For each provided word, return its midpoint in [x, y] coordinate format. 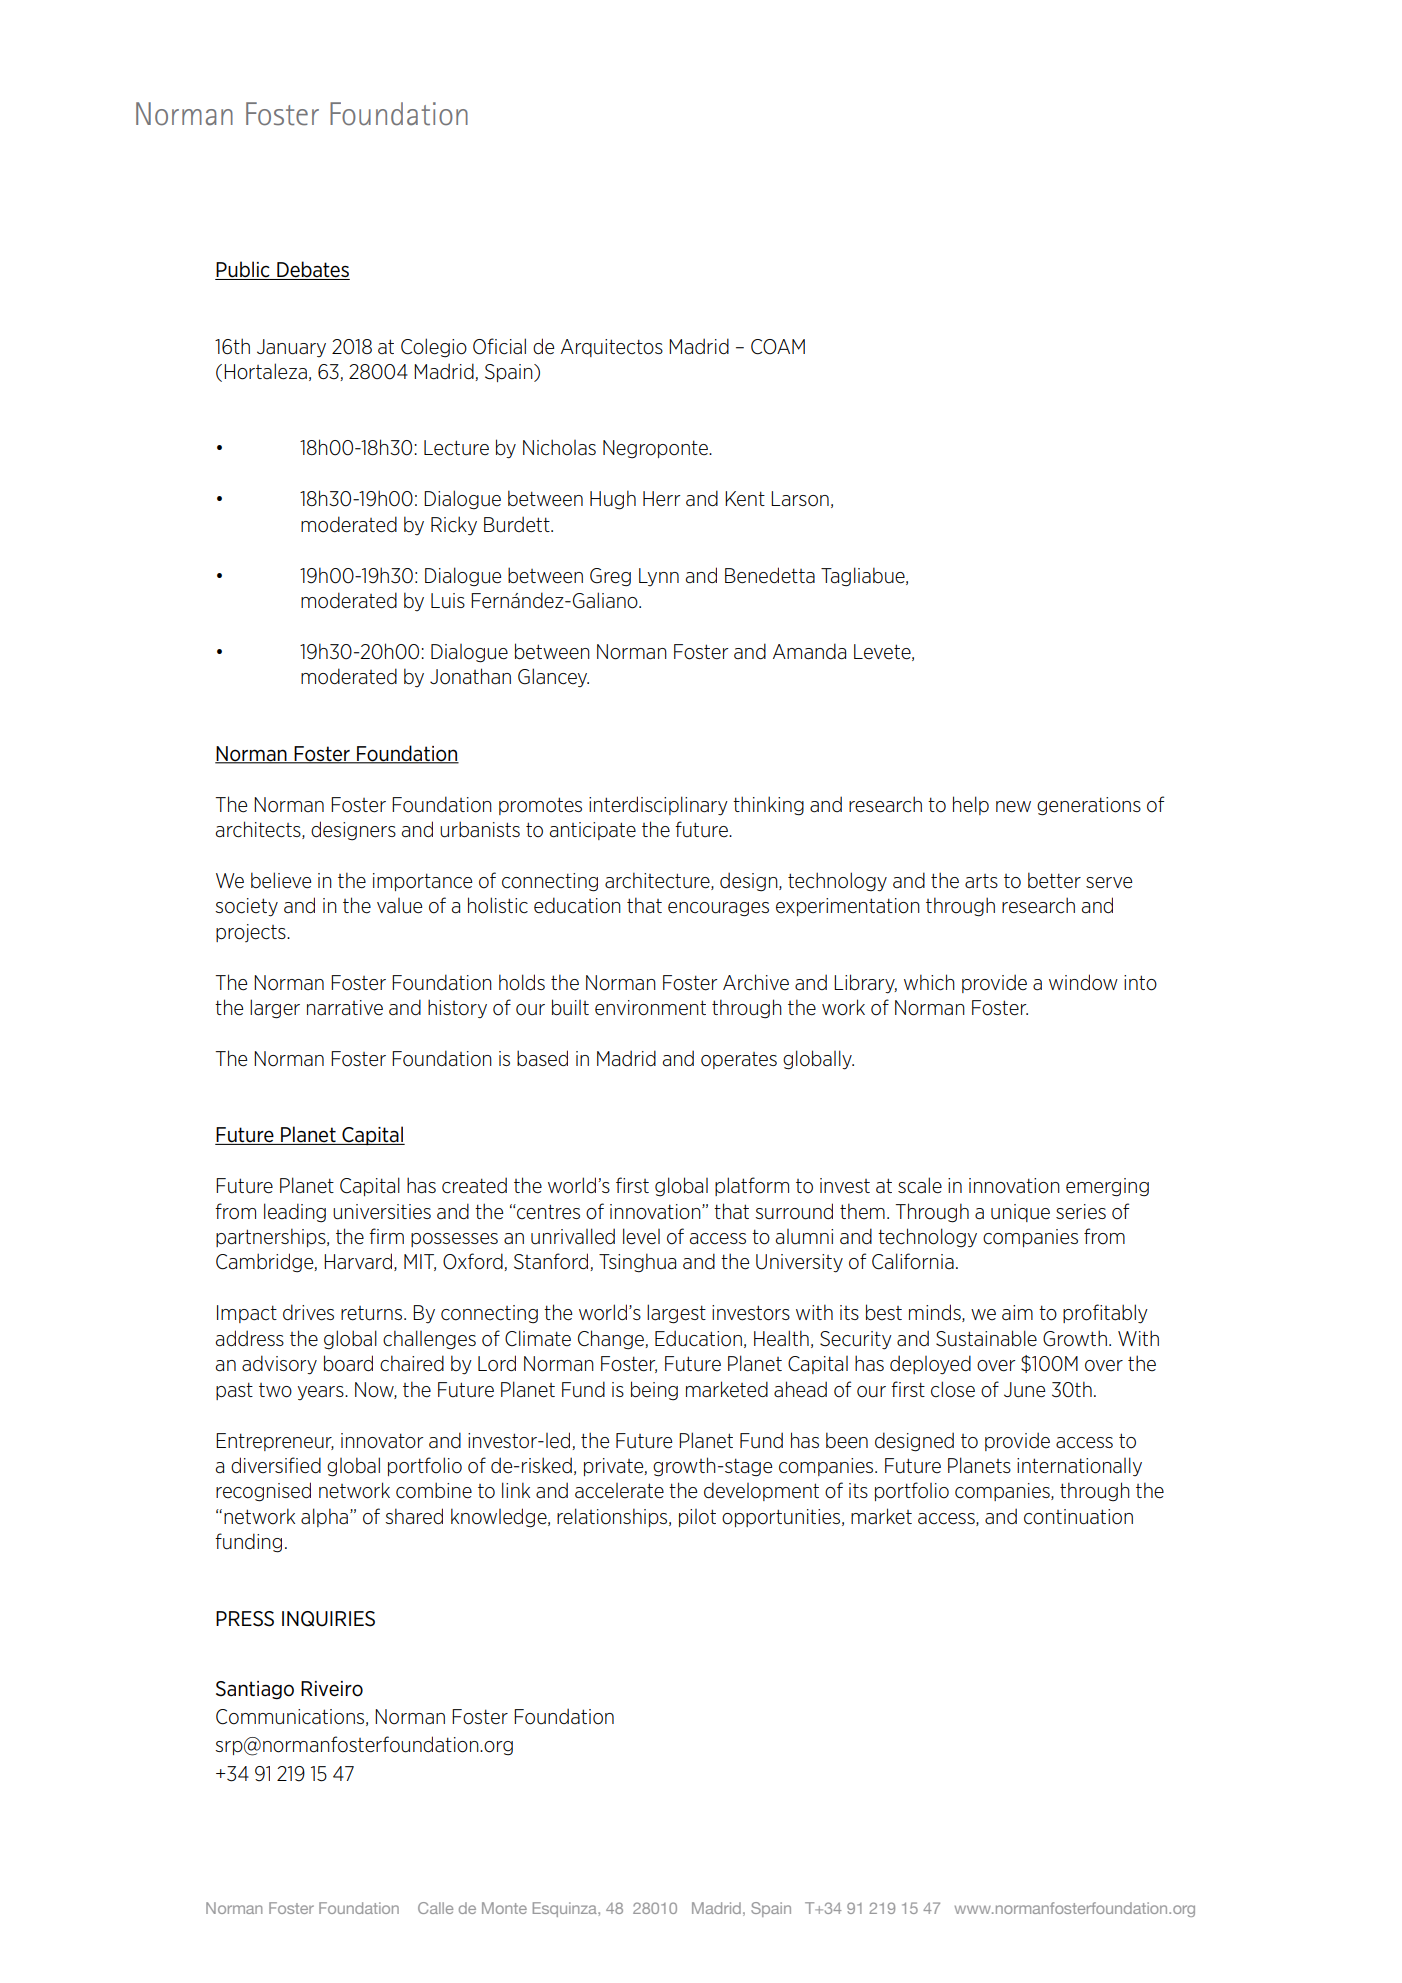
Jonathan [470, 676]
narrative [345, 1008]
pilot [697, 1518]
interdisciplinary [658, 806]
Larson [800, 499]
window [1083, 982]
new [1013, 807]
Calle [435, 1908]
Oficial [499, 346]
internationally [1079, 1466]
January [291, 348]
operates [739, 1060]
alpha [324, 1517]
